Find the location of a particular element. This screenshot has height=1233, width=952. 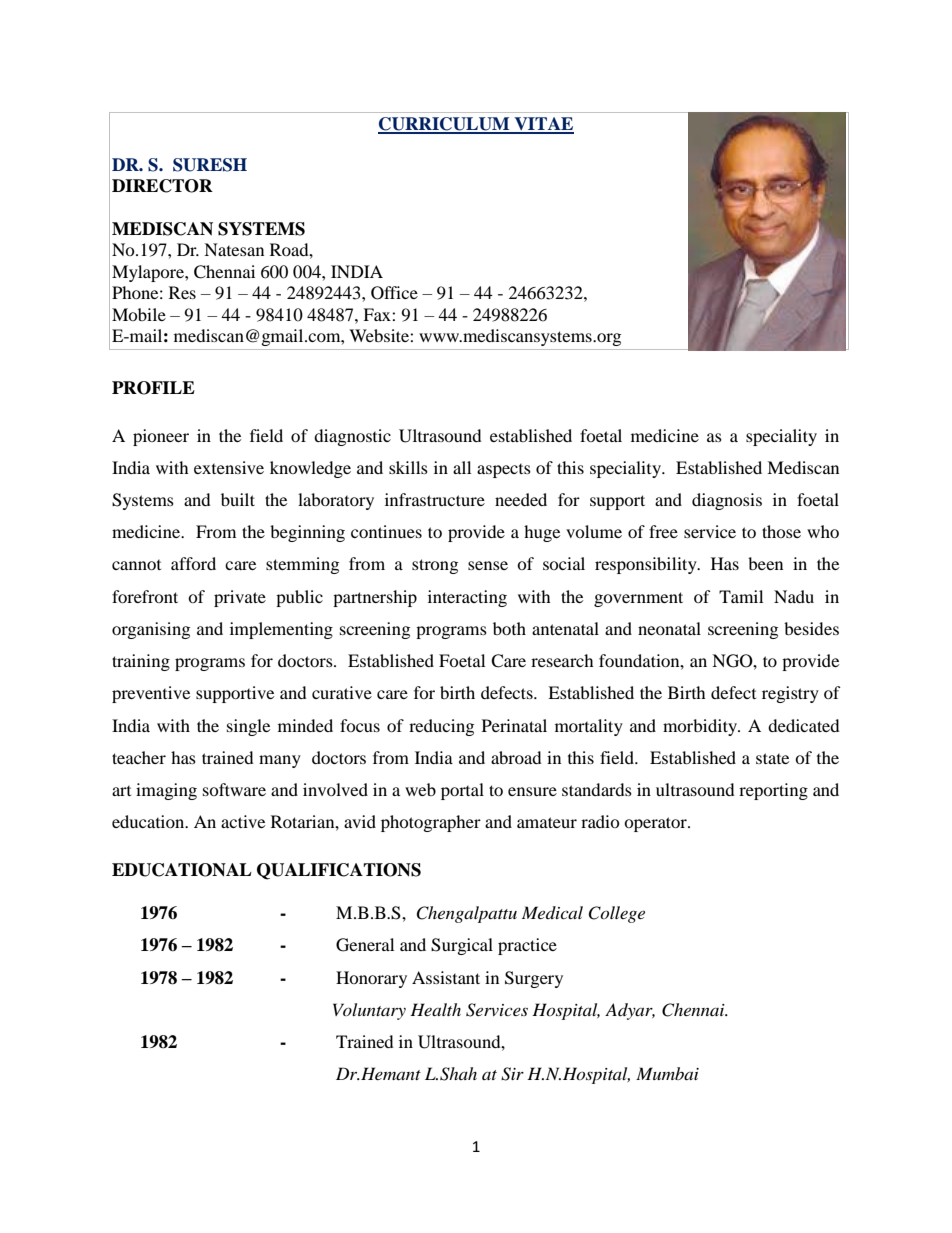

SURESH is located at coordinates (210, 165).
